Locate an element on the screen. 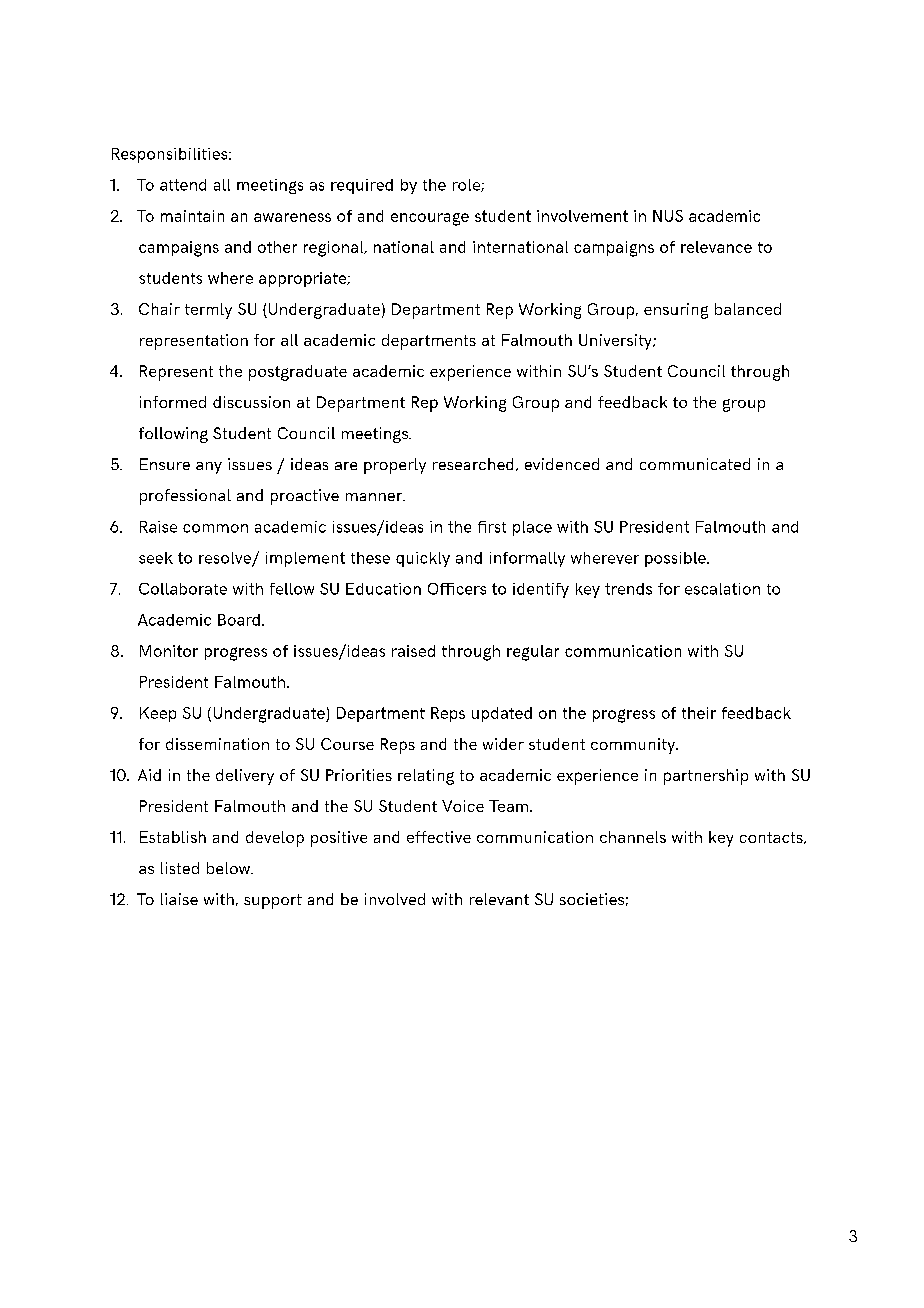 This screenshot has width=924, height=1308. possible is located at coordinates (676, 559).
